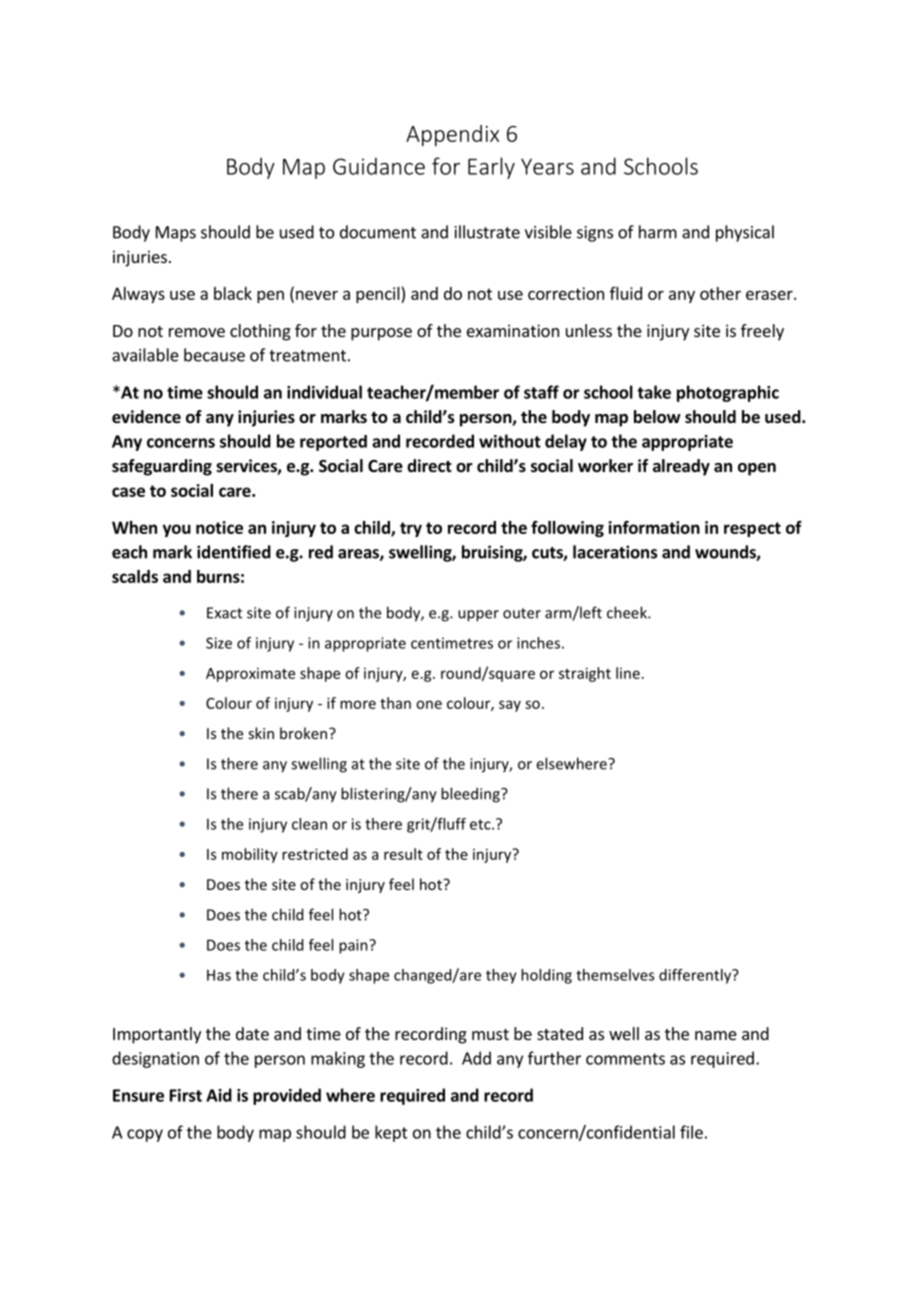  I want to click on Size, so click(219, 643).
